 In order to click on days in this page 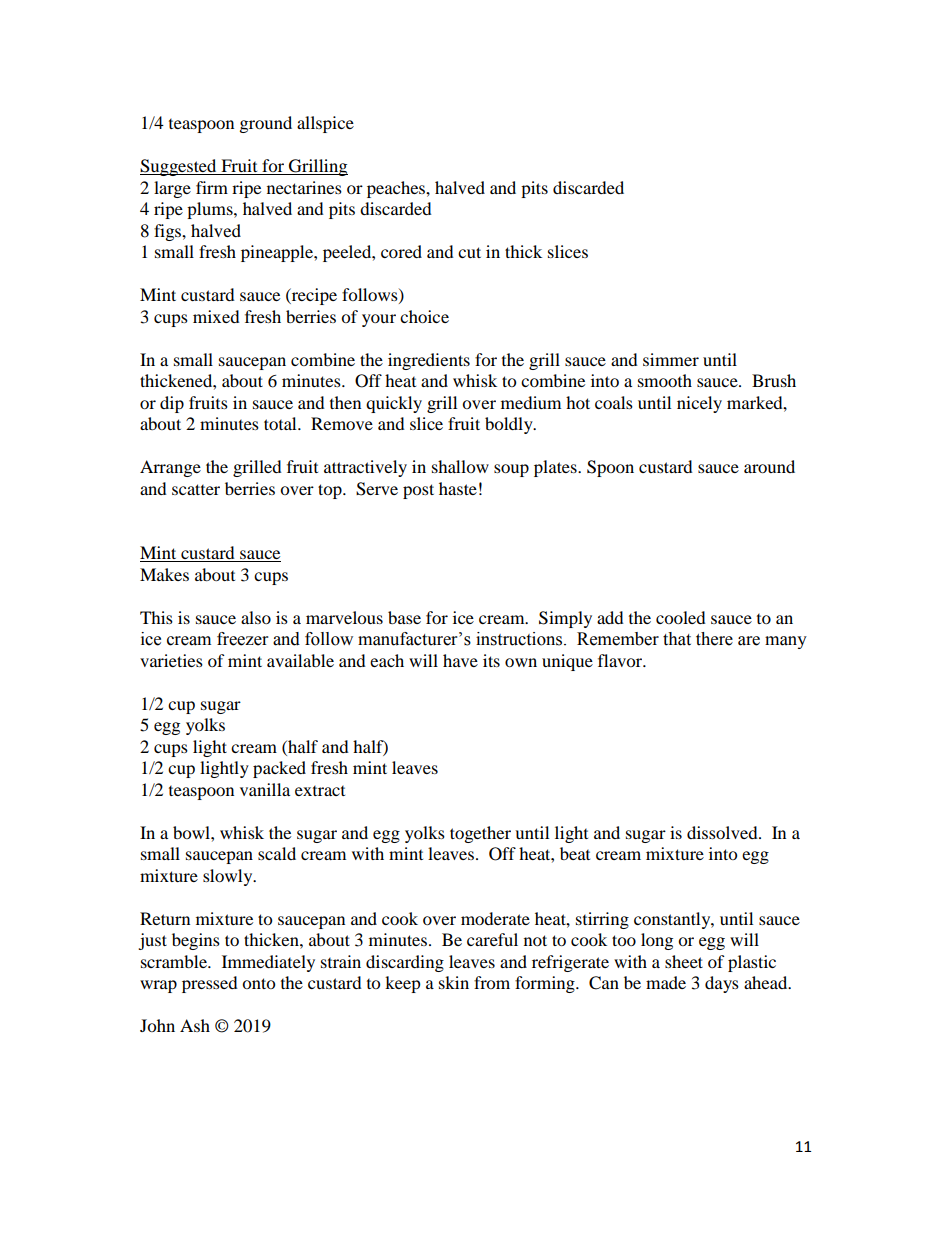, I will do `click(722, 984)`.
